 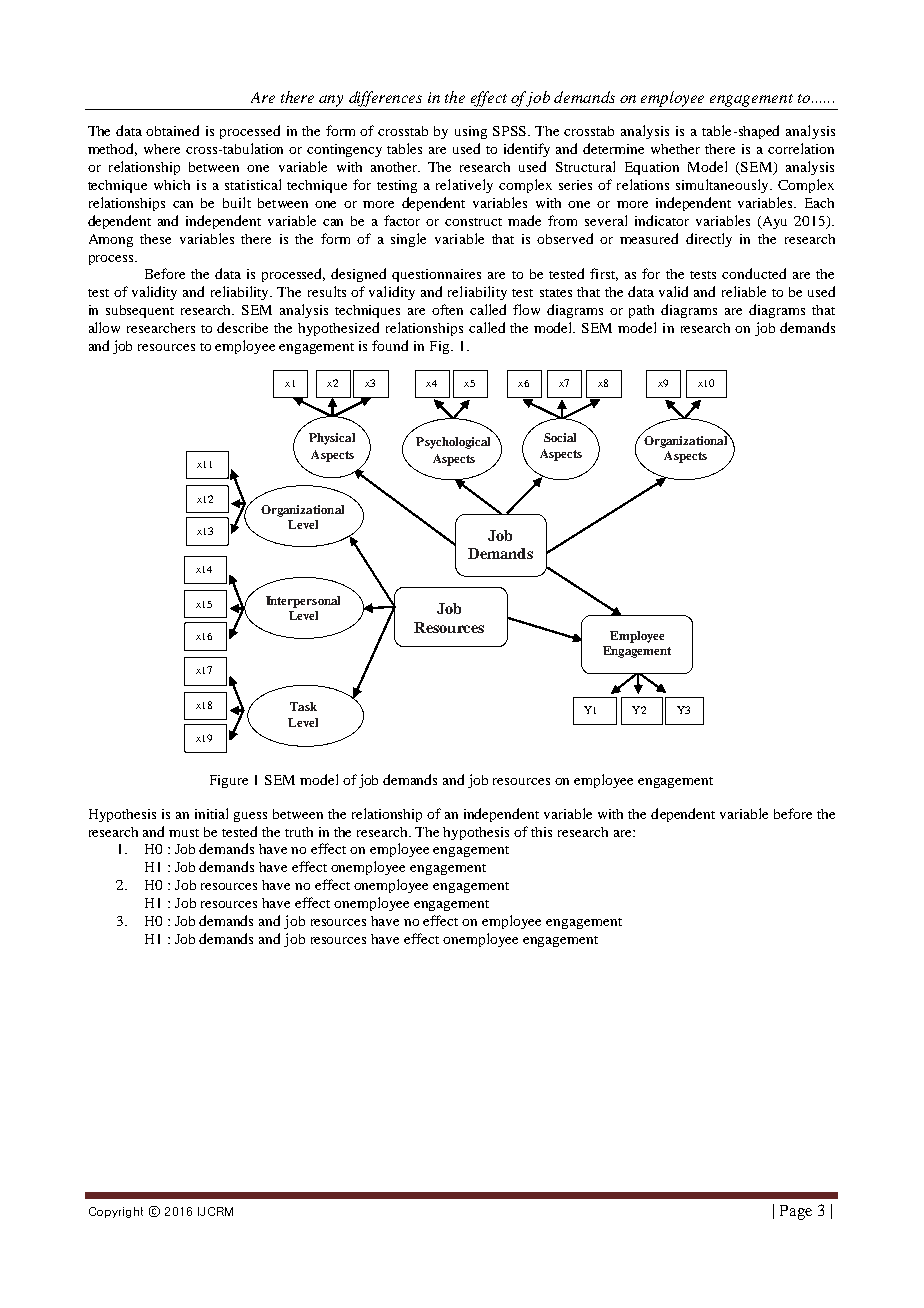 I want to click on initial, so click(x=211, y=813).
